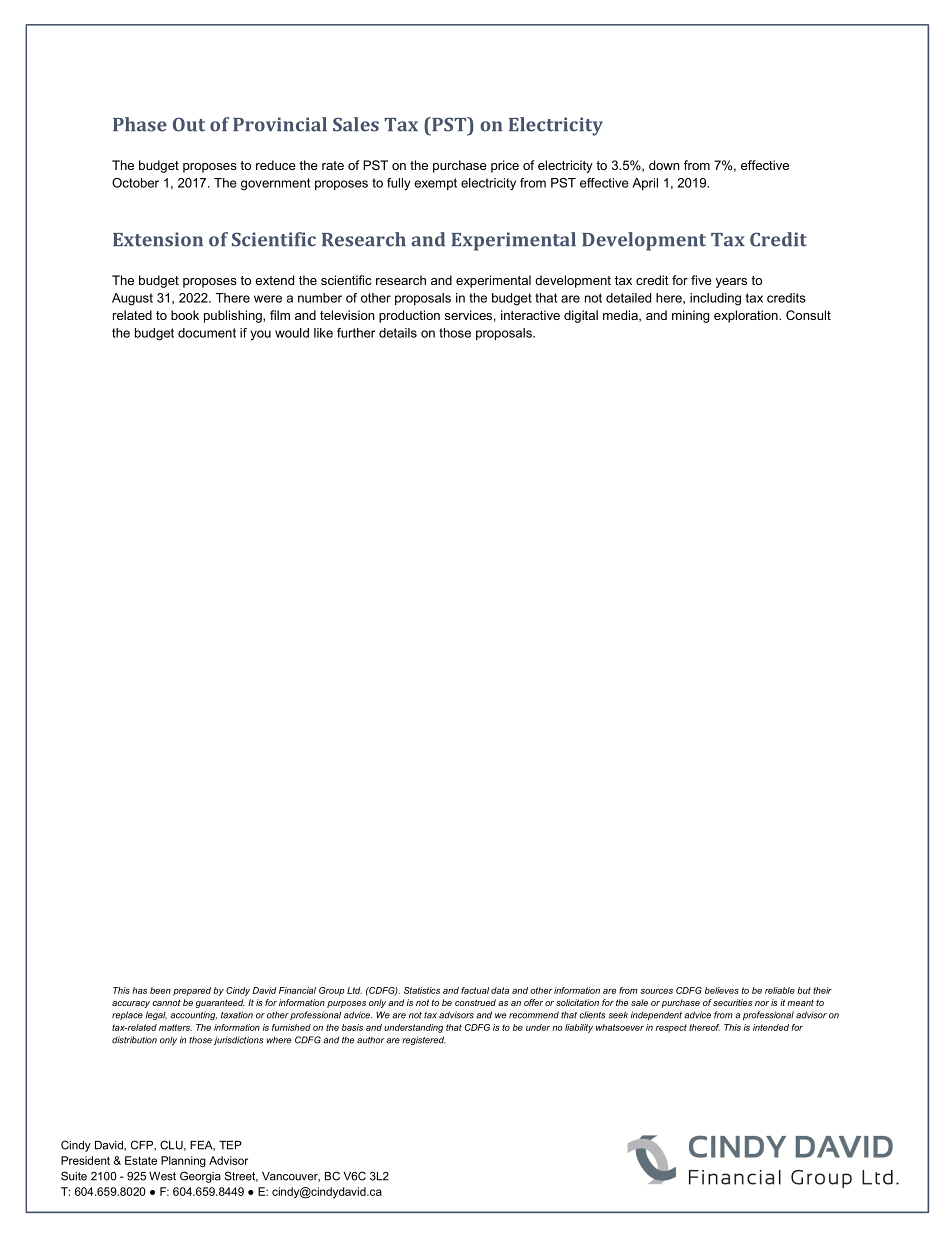 This image has width=952, height=1233. I want to click on exempt, so click(435, 184).
